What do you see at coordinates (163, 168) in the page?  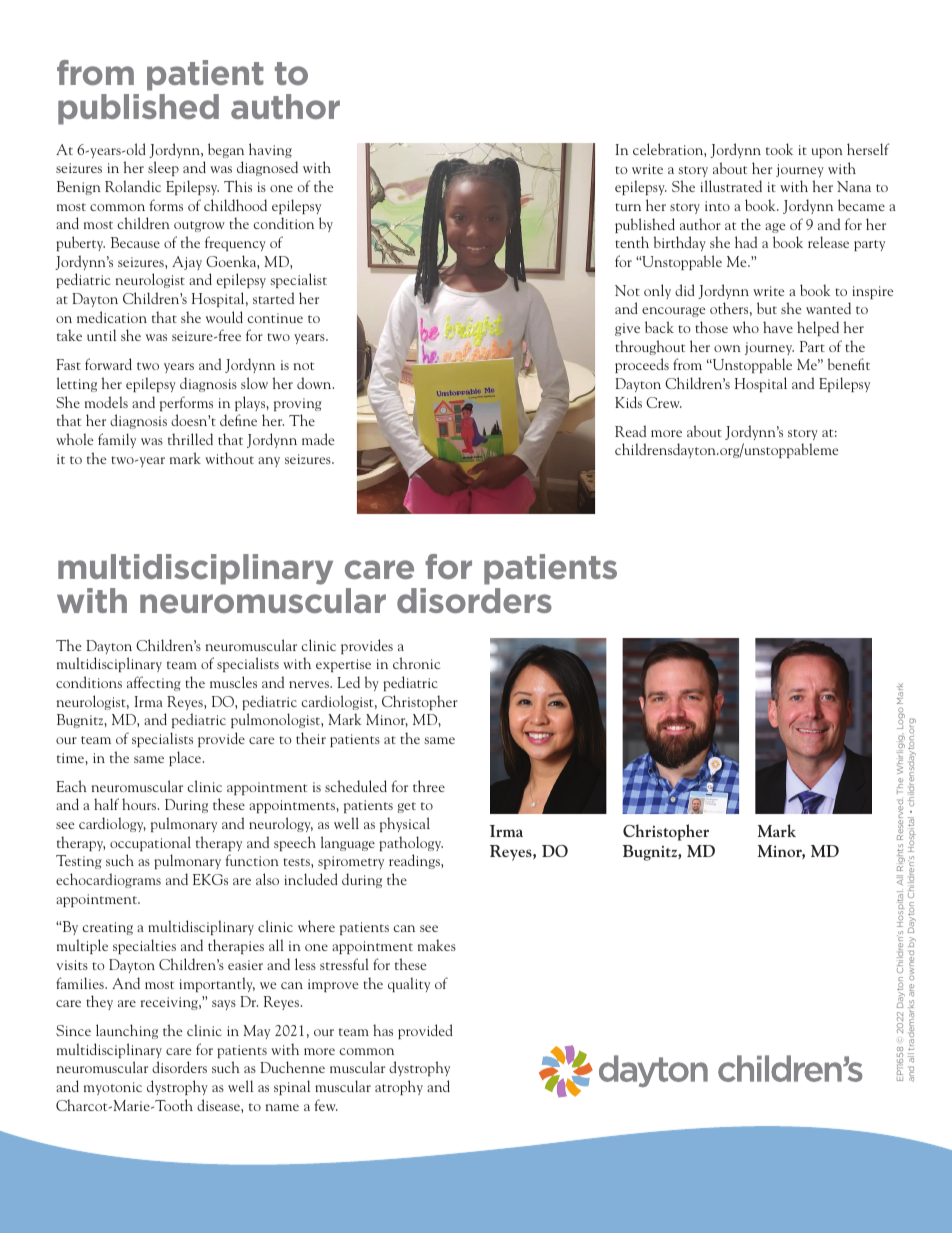 I see `sleep` at bounding box center [163, 168].
